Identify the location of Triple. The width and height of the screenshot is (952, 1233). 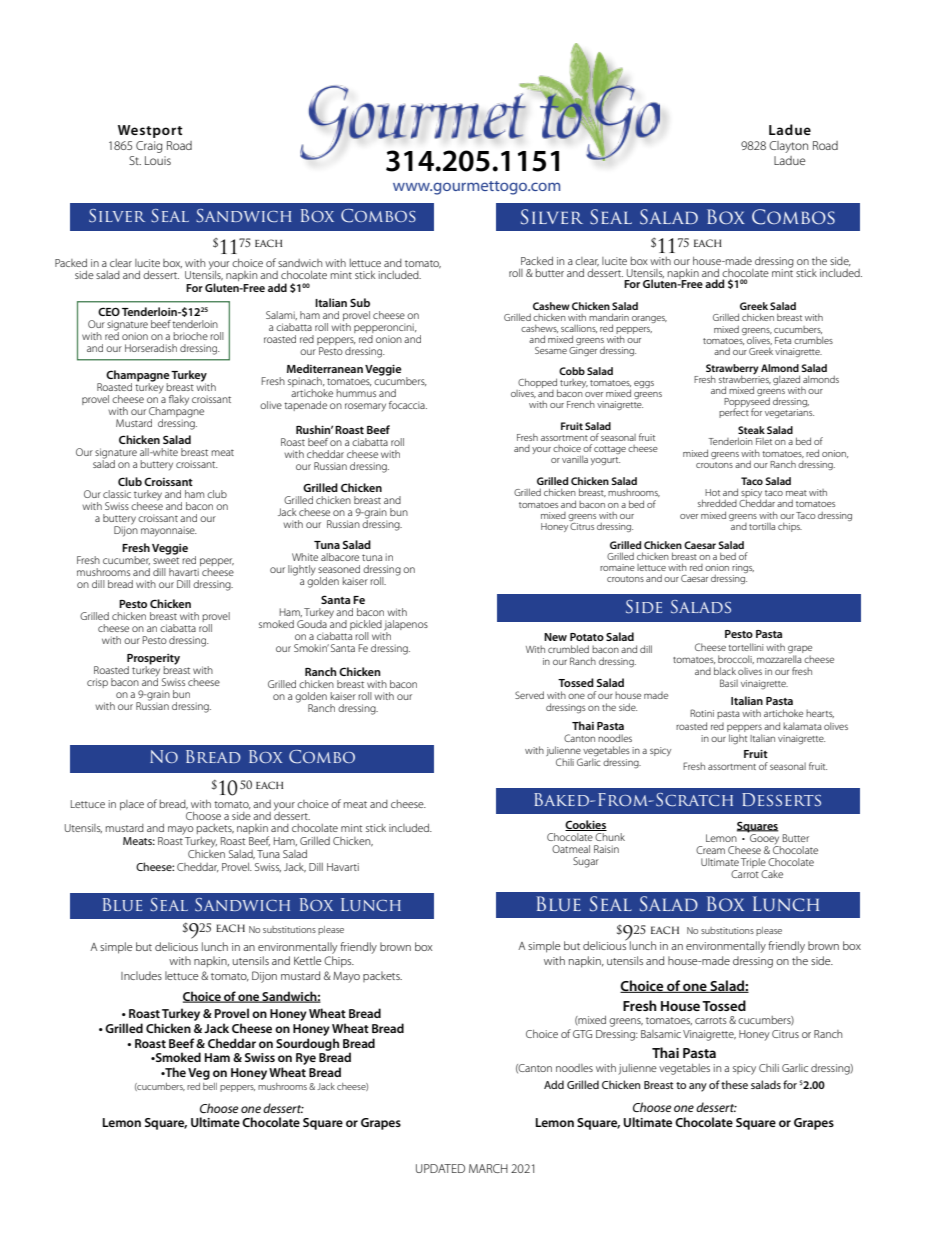
(753, 863).
